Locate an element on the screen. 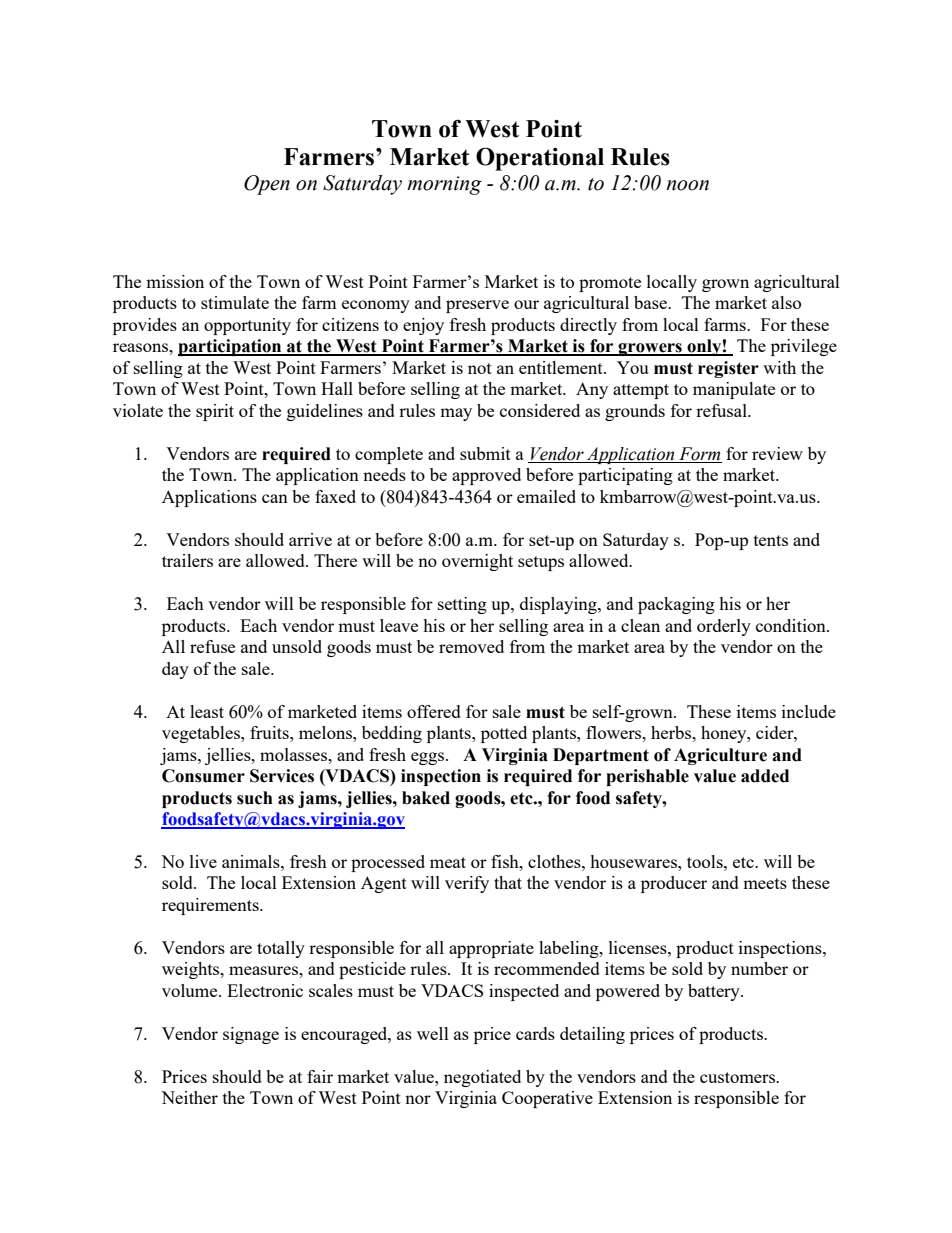 Image resolution: width=952 pixels, height=1233 pixels. noon is located at coordinates (687, 185).
